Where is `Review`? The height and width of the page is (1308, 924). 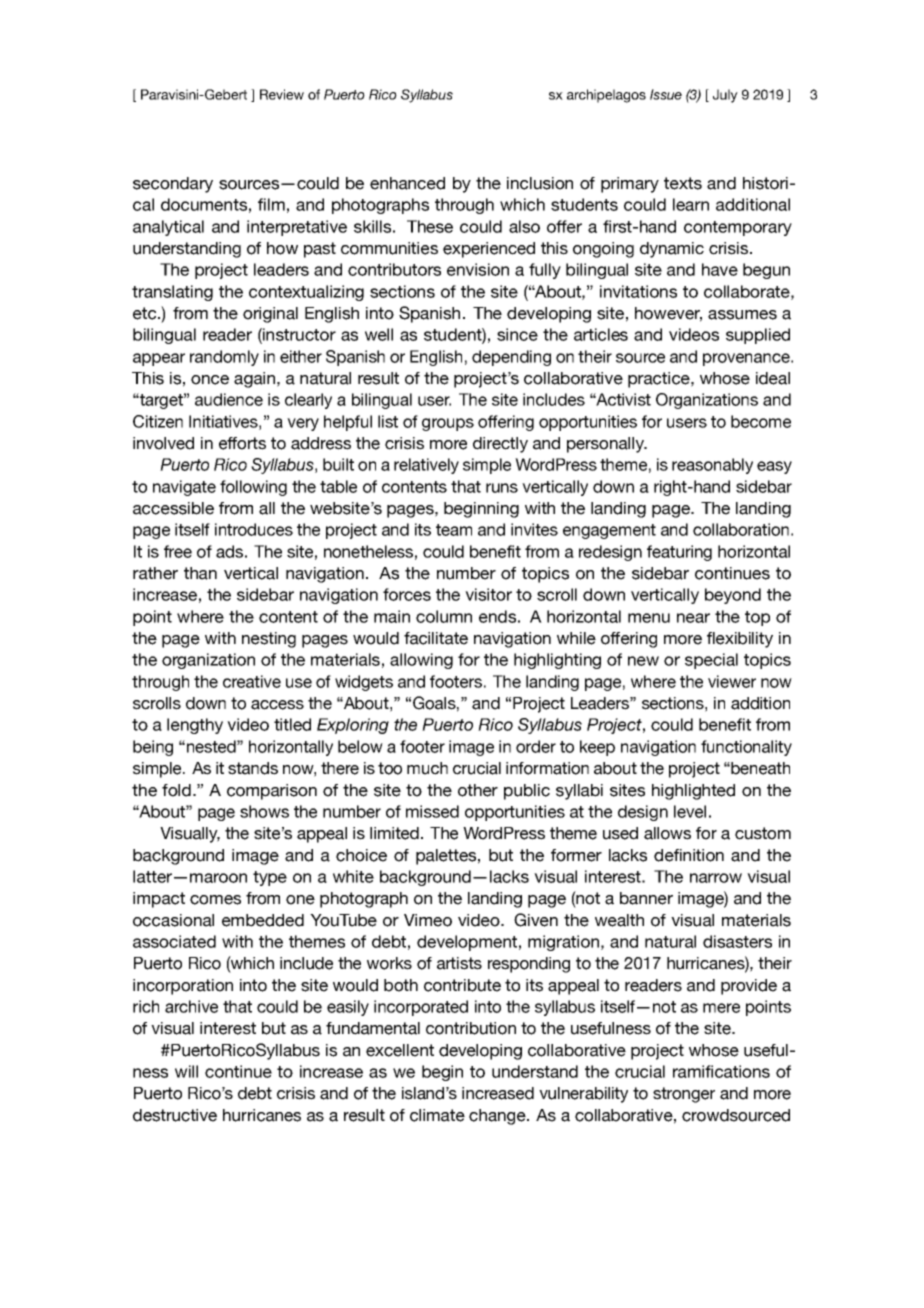 Review is located at coordinates (282, 94).
